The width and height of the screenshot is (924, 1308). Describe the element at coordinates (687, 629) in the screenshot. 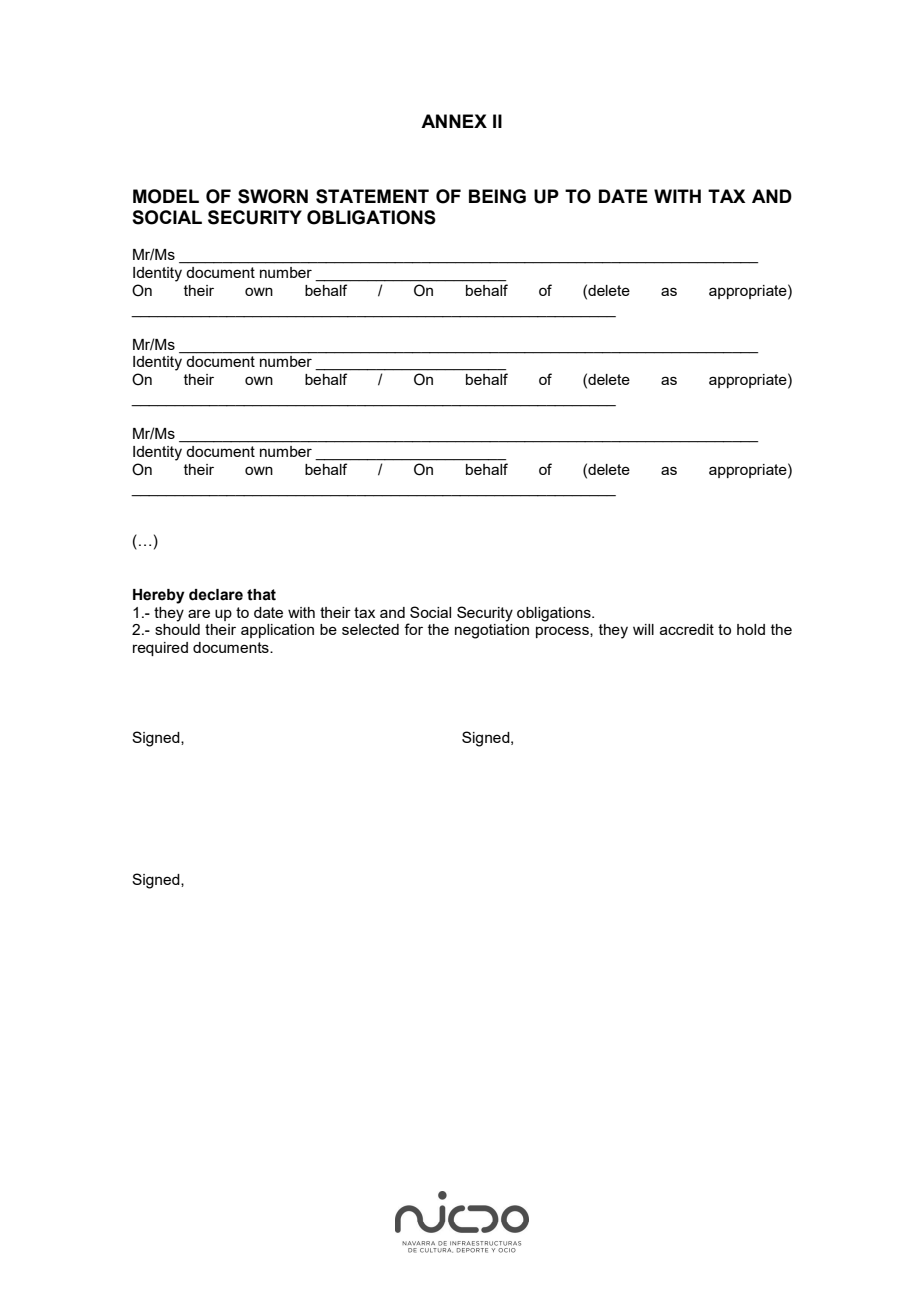

I see `accredit` at that location.
